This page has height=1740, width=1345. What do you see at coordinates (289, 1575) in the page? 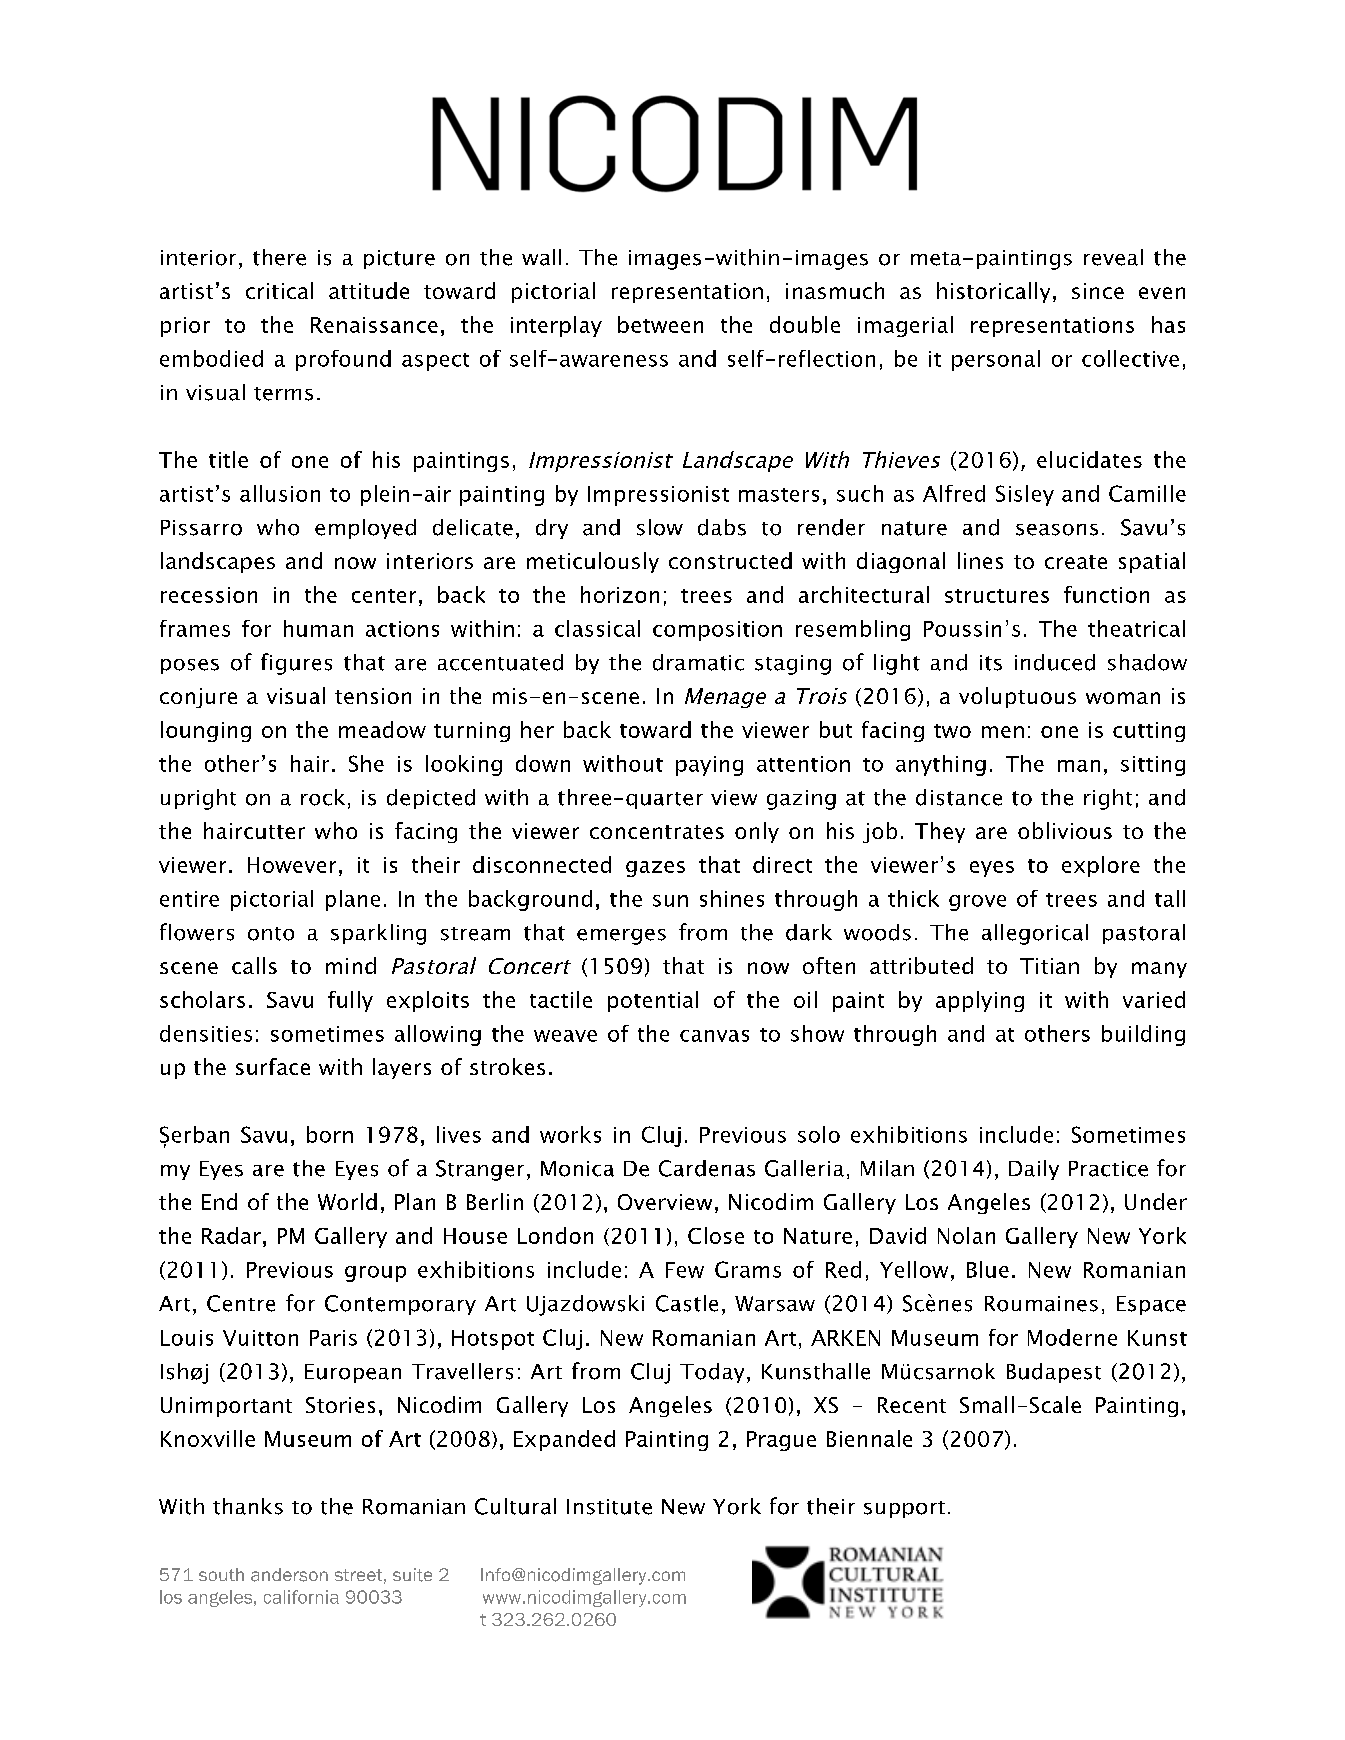
I see `anderson` at bounding box center [289, 1575].
